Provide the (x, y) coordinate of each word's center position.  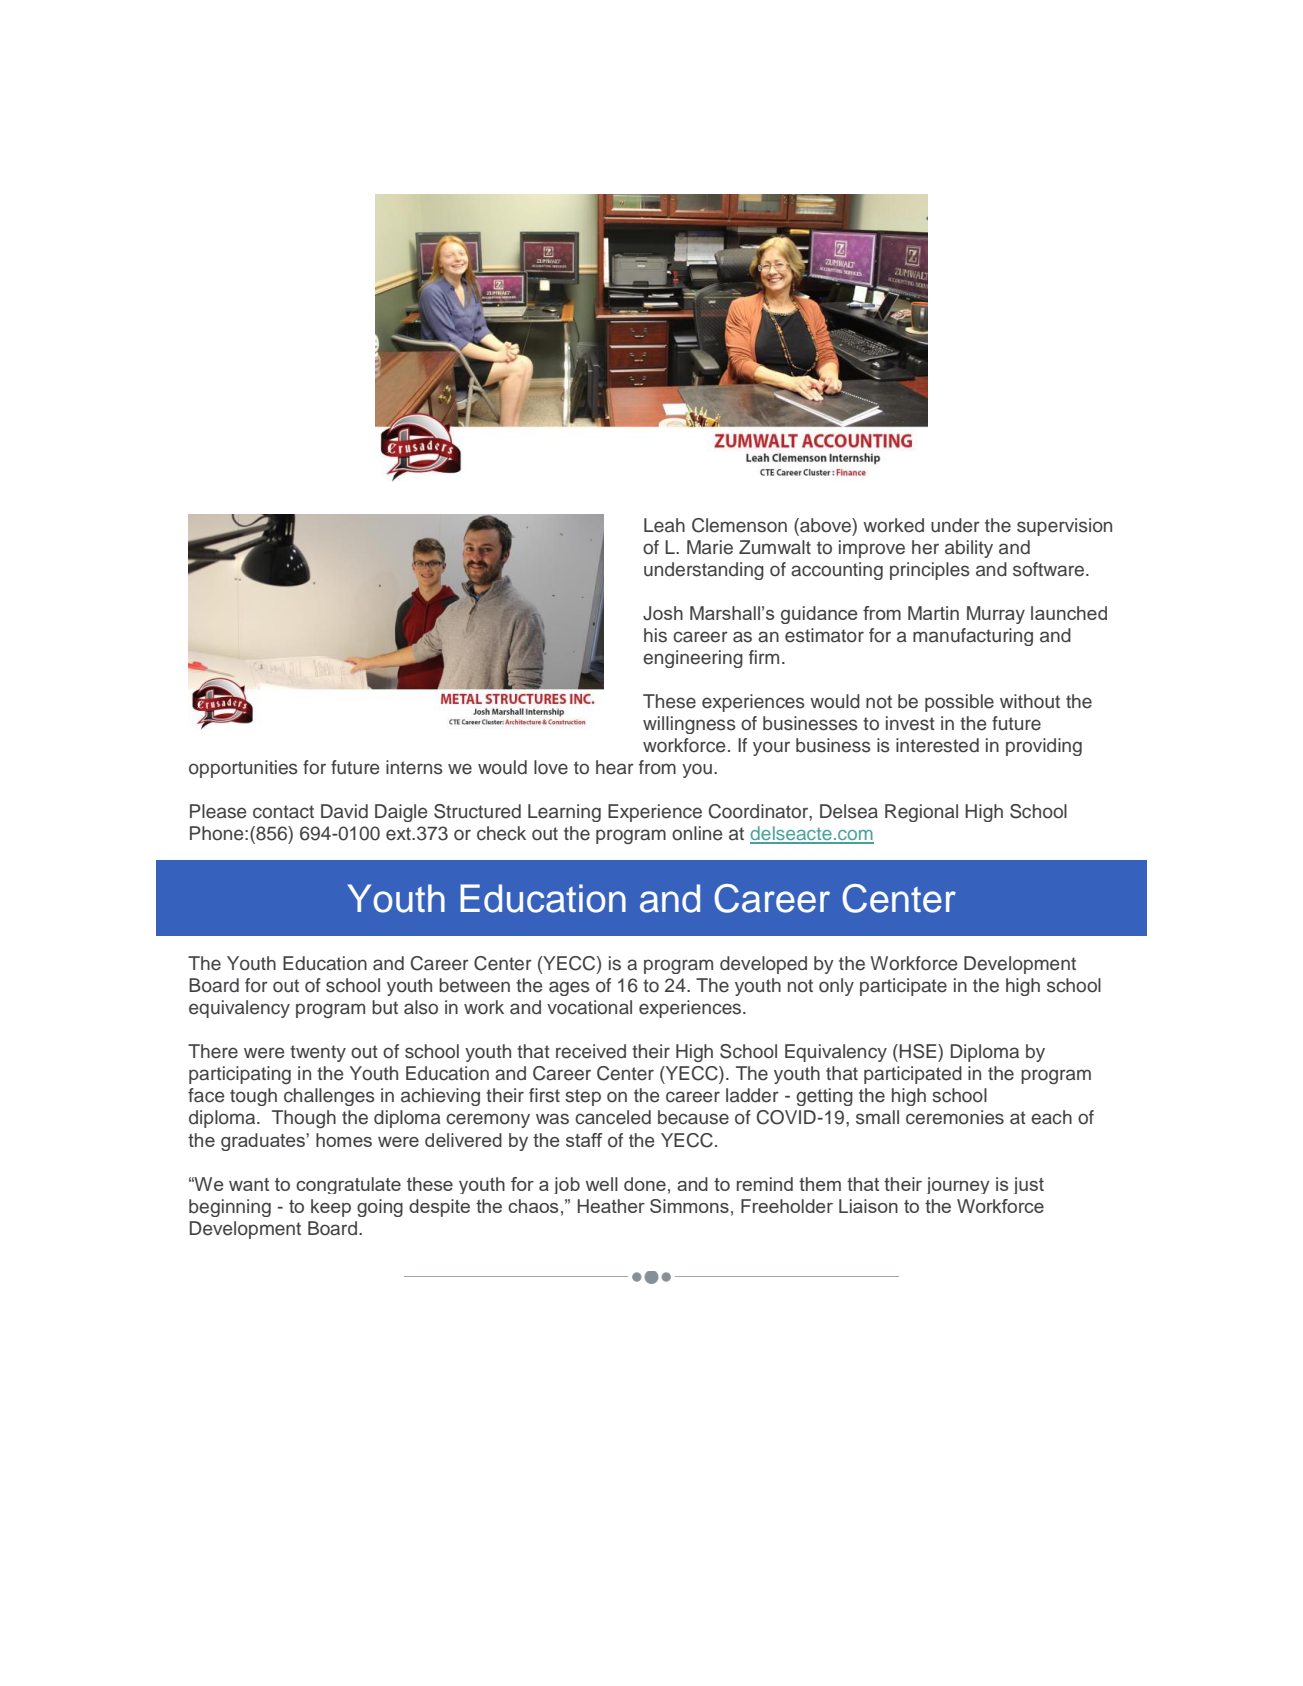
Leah (664, 525)
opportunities (243, 769)
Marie (710, 547)
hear (615, 767)
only (836, 987)
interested (937, 745)
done (645, 1184)
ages (569, 988)
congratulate (348, 1185)
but (385, 1007)
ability (969, 549)
